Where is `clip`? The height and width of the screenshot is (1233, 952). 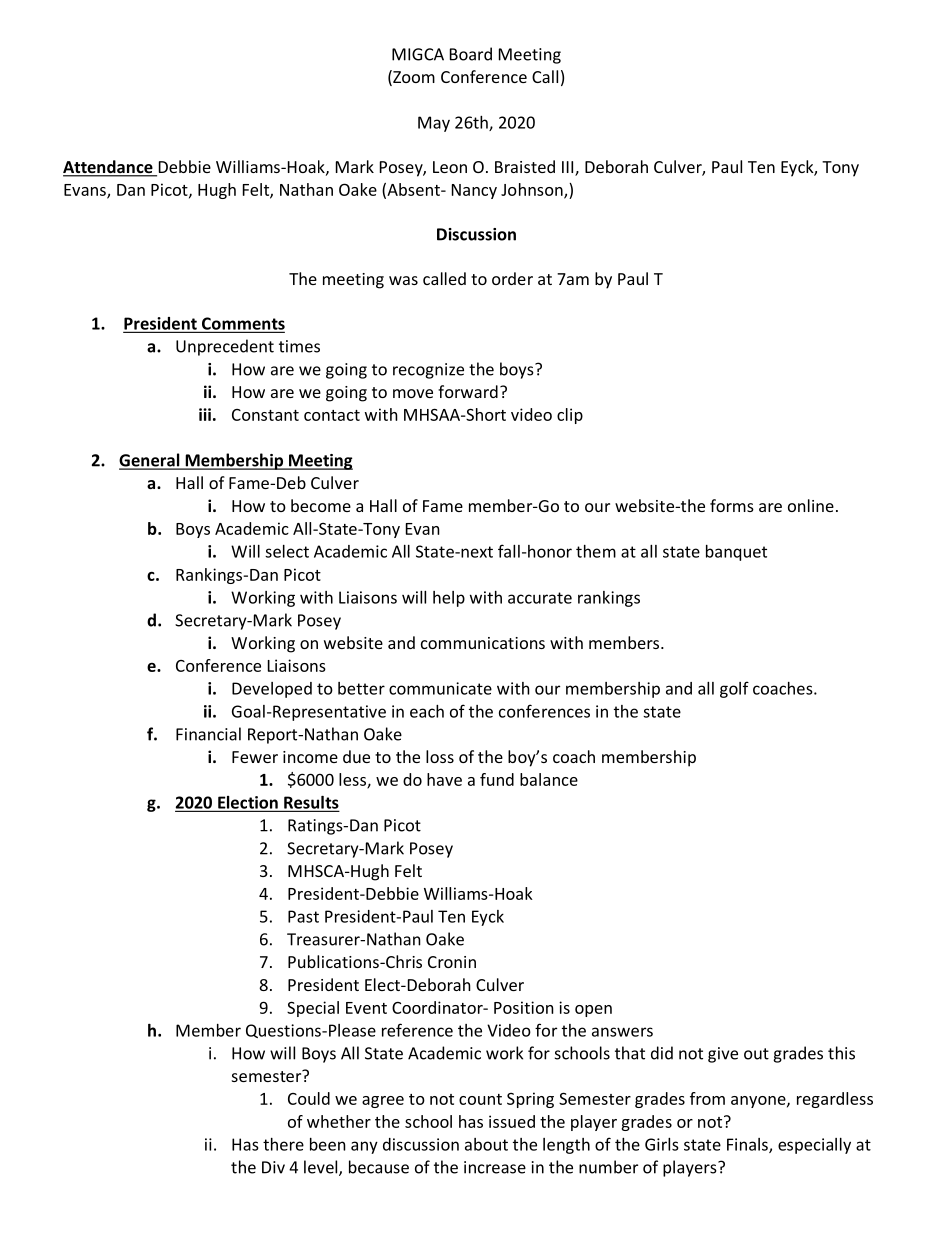
clip is located at coordinates (570, 416).
